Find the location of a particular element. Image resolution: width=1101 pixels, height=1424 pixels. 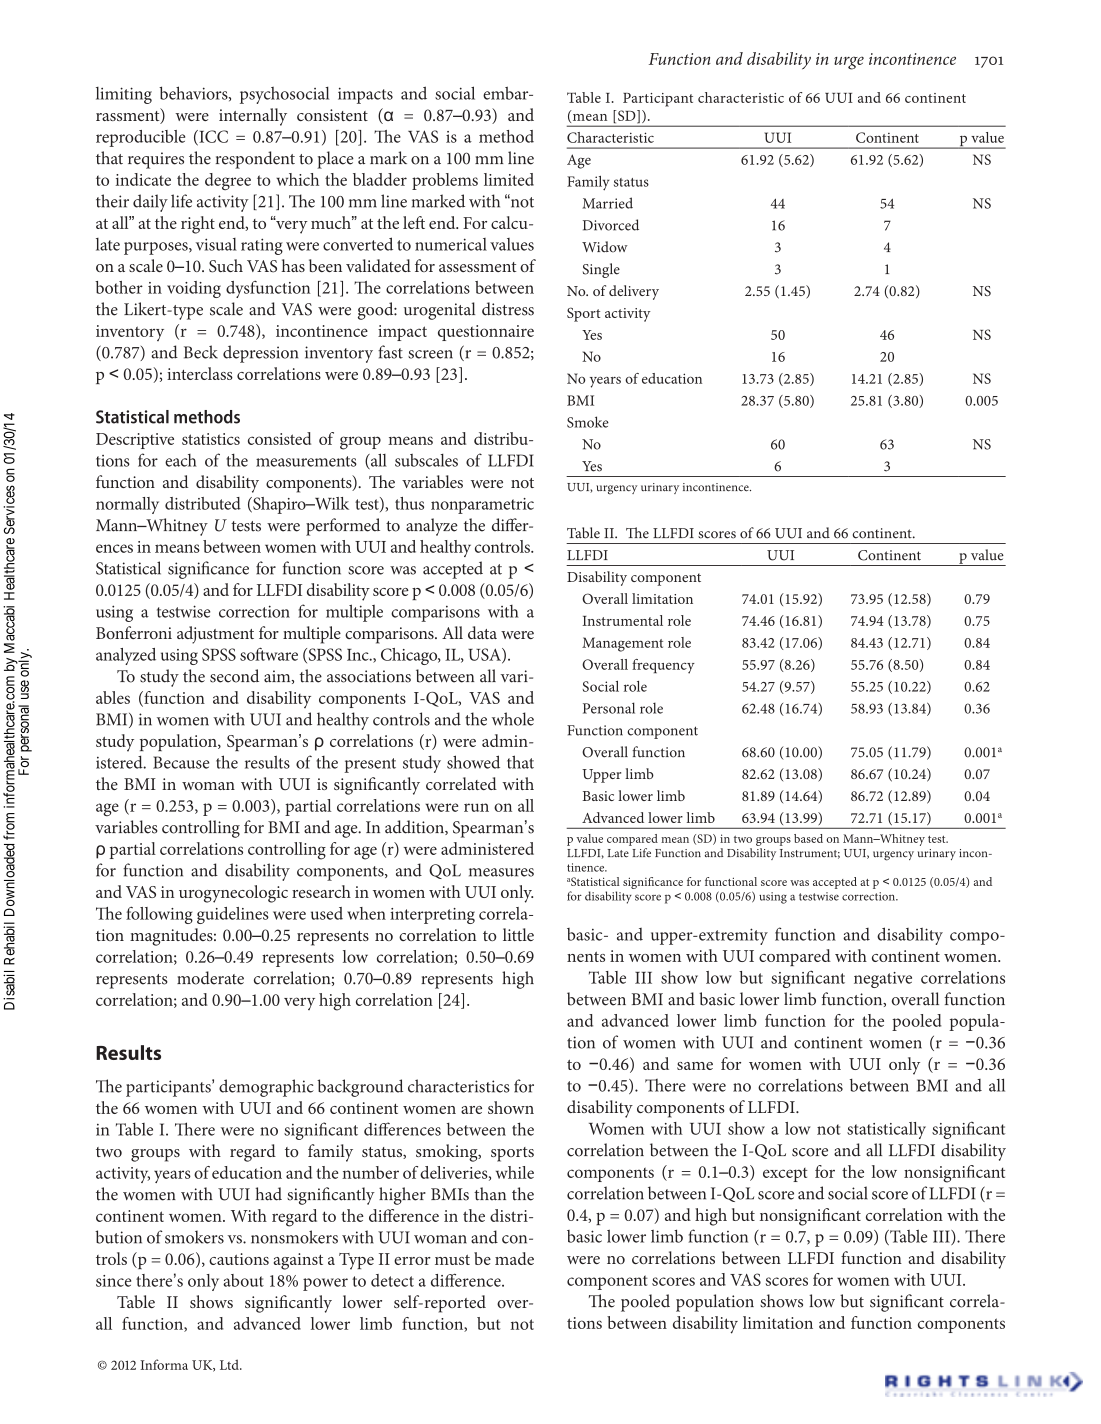

made is located at coordinates (514, 1258).
